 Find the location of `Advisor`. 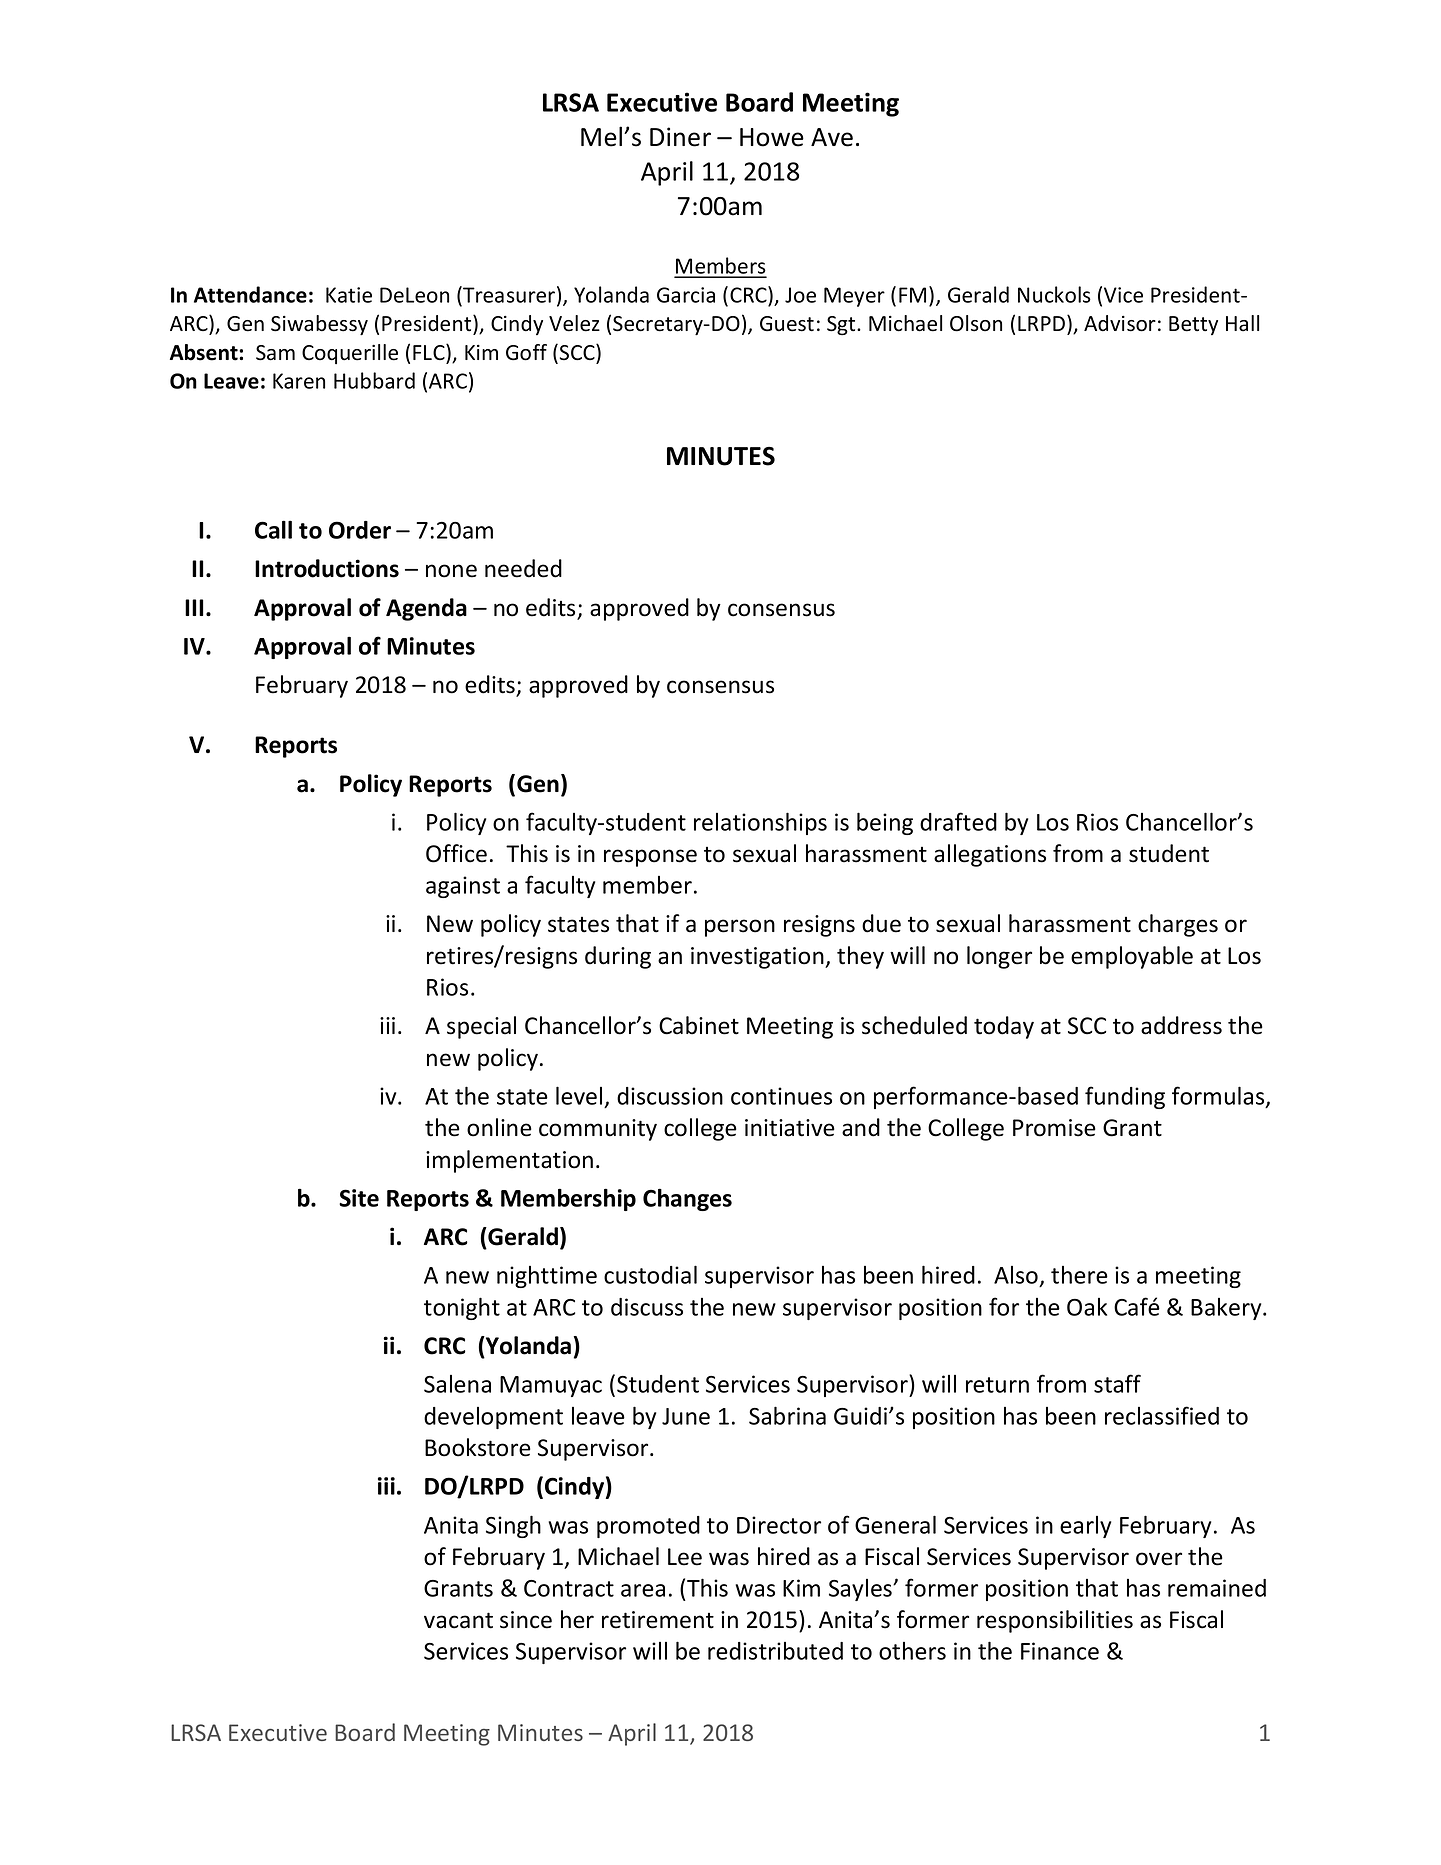

Advisor is located at coordinates (1120, 323).
